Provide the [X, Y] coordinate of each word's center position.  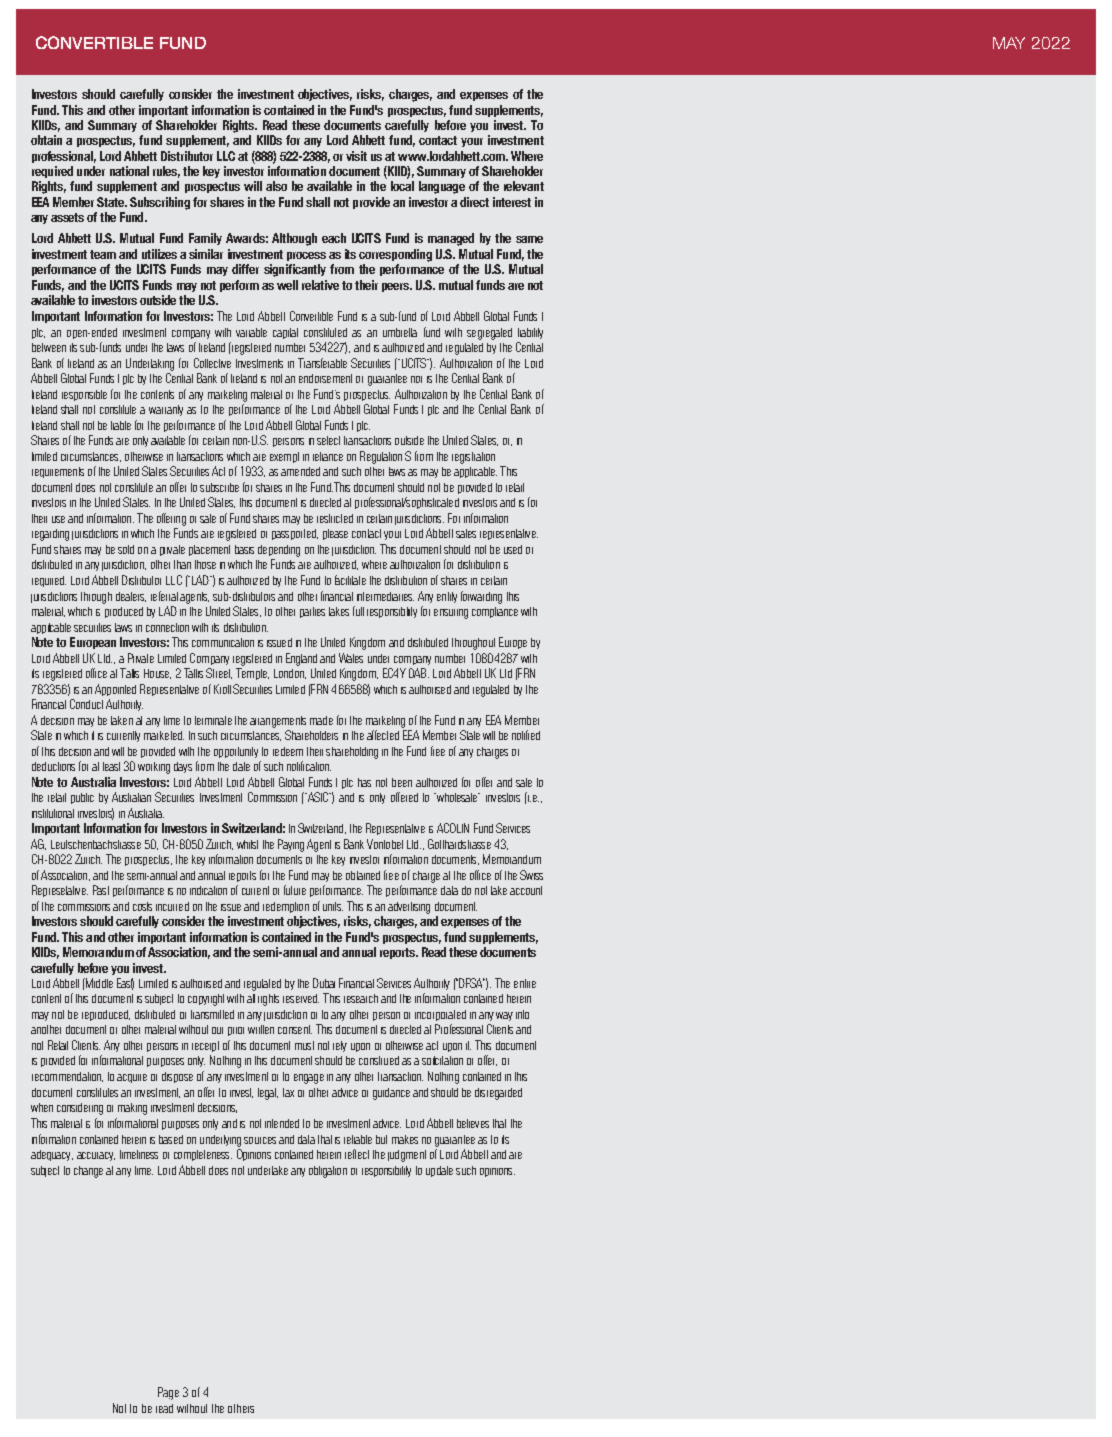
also [276, 186]
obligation [328, 1172]
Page [168, 1393]
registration [473, 458]
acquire [132, 1078]
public [82, 798]
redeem [288, 751]
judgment [407, 1156]
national [129, 171]
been [402, 782]
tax [288, 1092]
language [442, 187]
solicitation [442, 1060]
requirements [58, 472]
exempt [284, 457]
